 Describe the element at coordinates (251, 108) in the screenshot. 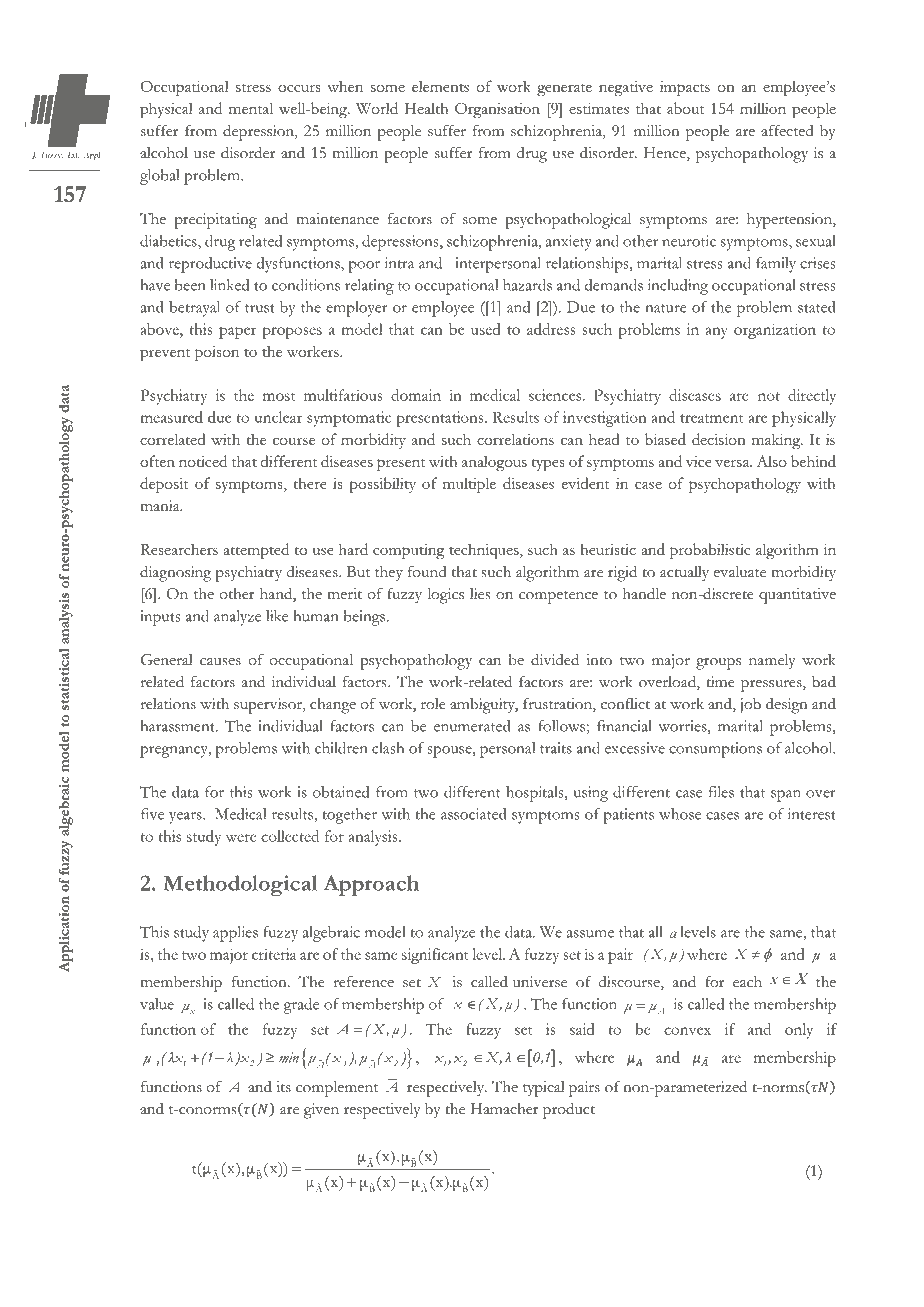

I see `mental` at that location.
